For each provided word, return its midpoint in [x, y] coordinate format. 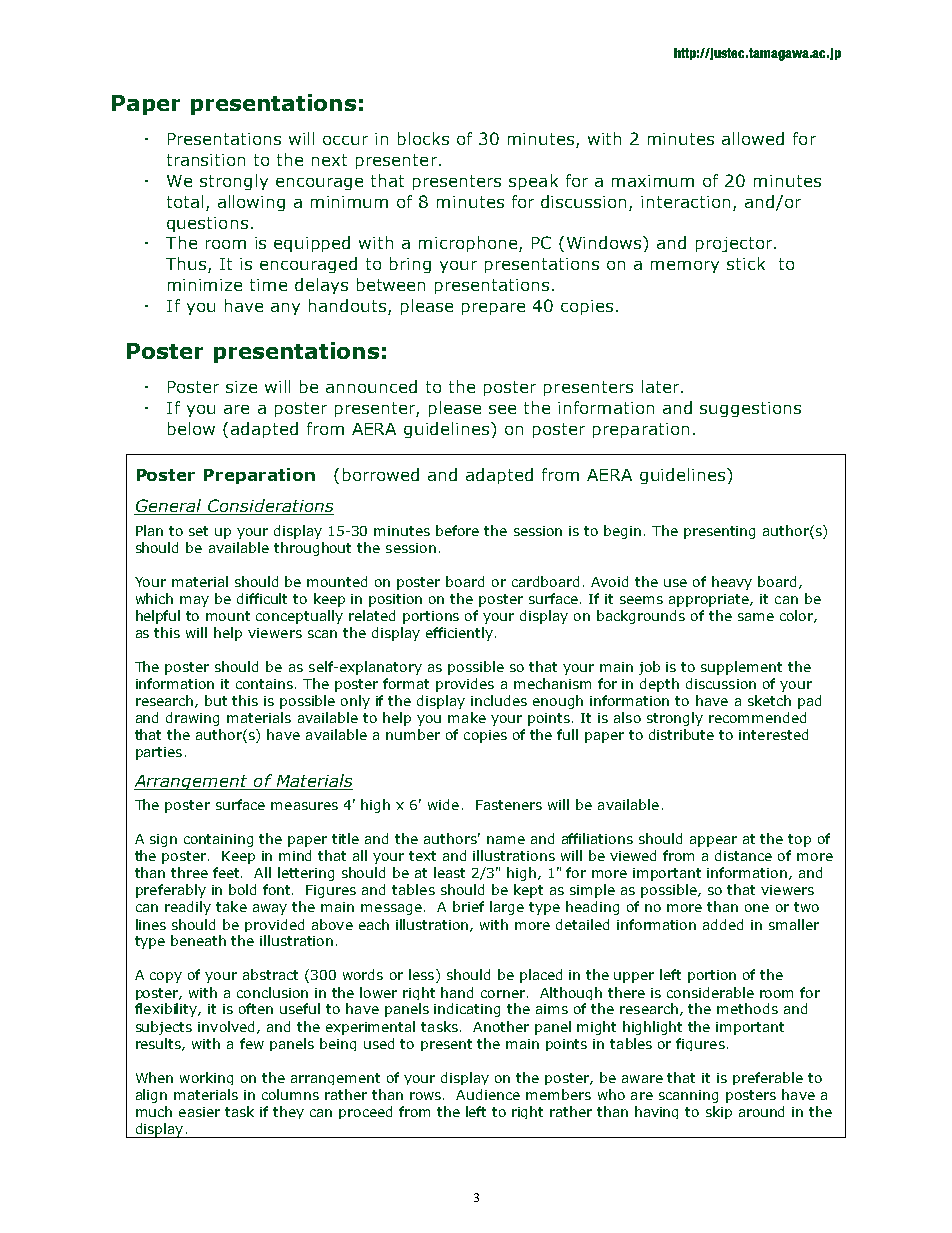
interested [773, 734]
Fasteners [509, 805]
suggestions [750, 409]
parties [159, 753]
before [457, 530]
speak [533, 182]
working [206, 1078]
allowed [753, 138]
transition [206, 160]
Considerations [270, 507]
